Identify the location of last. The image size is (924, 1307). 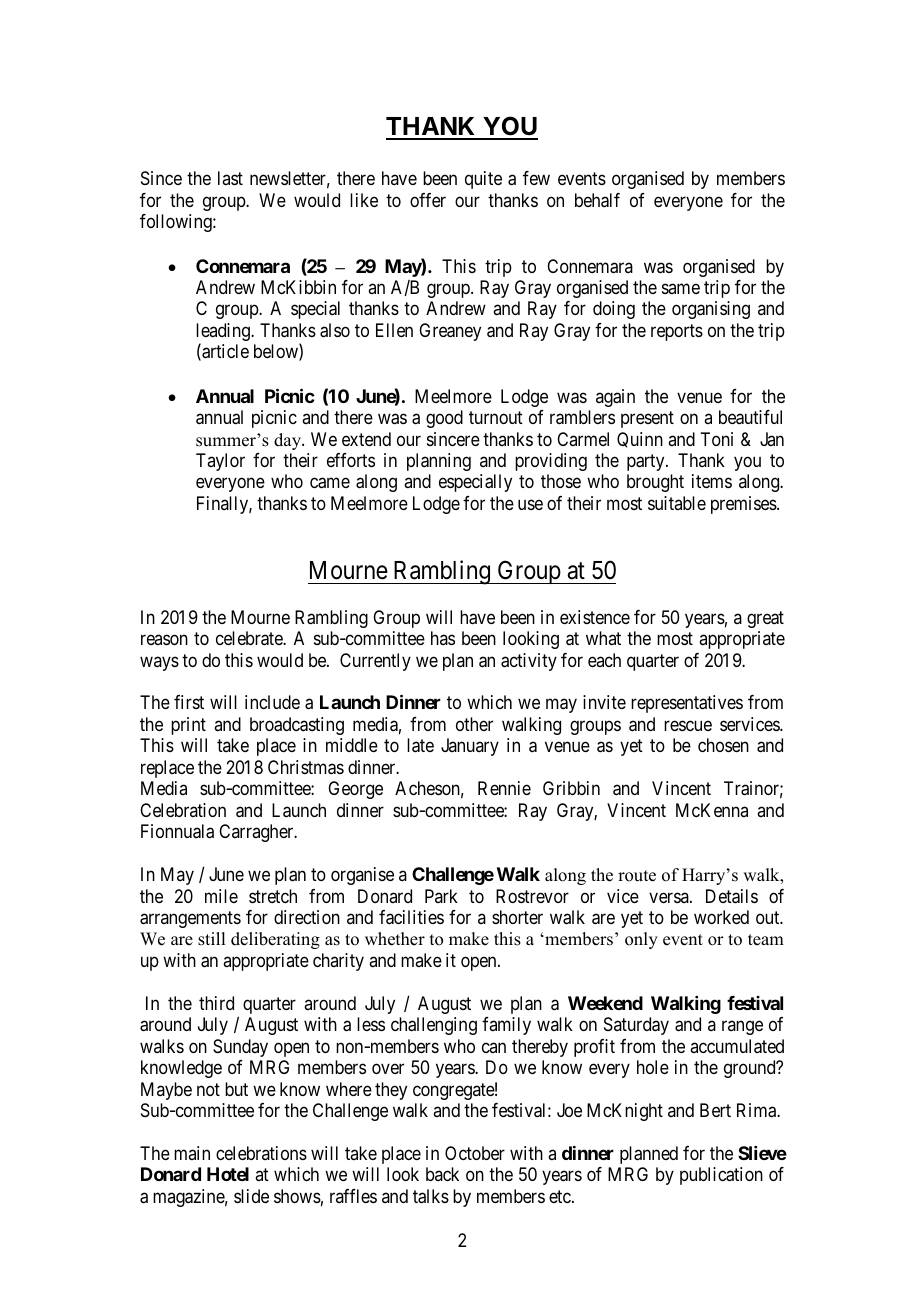
(230, 178).
